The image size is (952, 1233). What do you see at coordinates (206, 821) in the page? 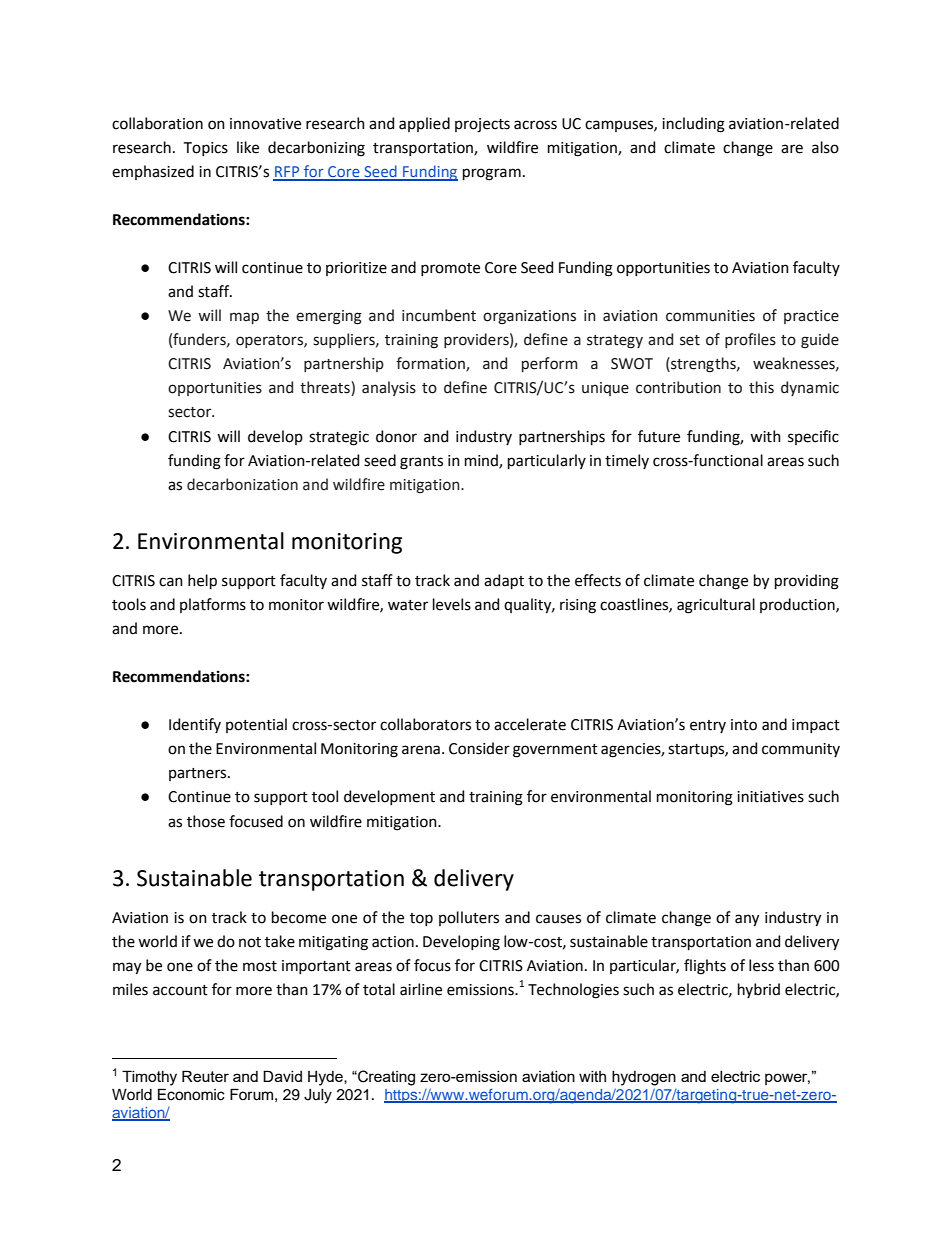
I see `those` at bounding box center [206, 821].
